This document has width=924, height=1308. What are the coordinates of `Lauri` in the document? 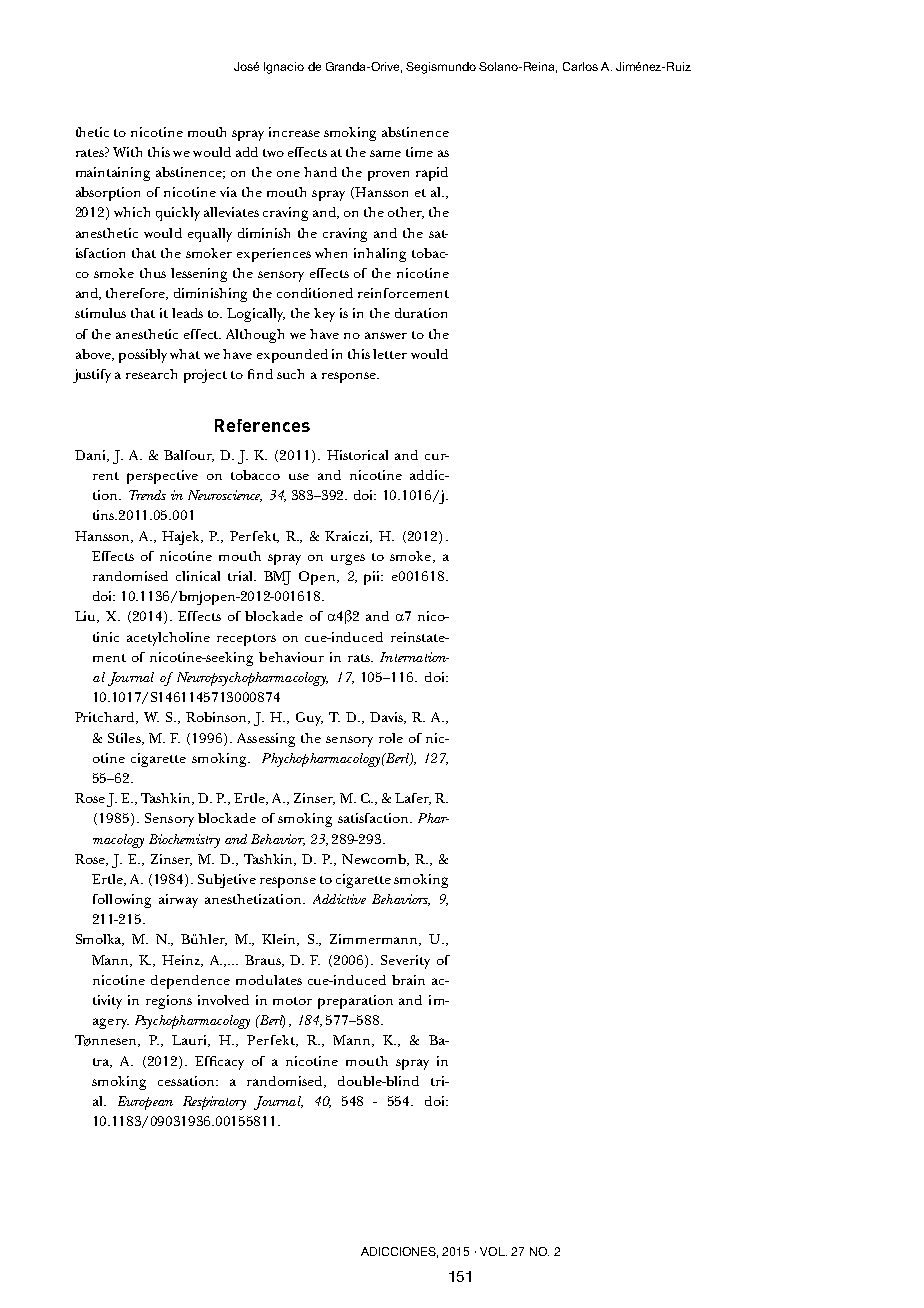 It's located at (191, 1041).
